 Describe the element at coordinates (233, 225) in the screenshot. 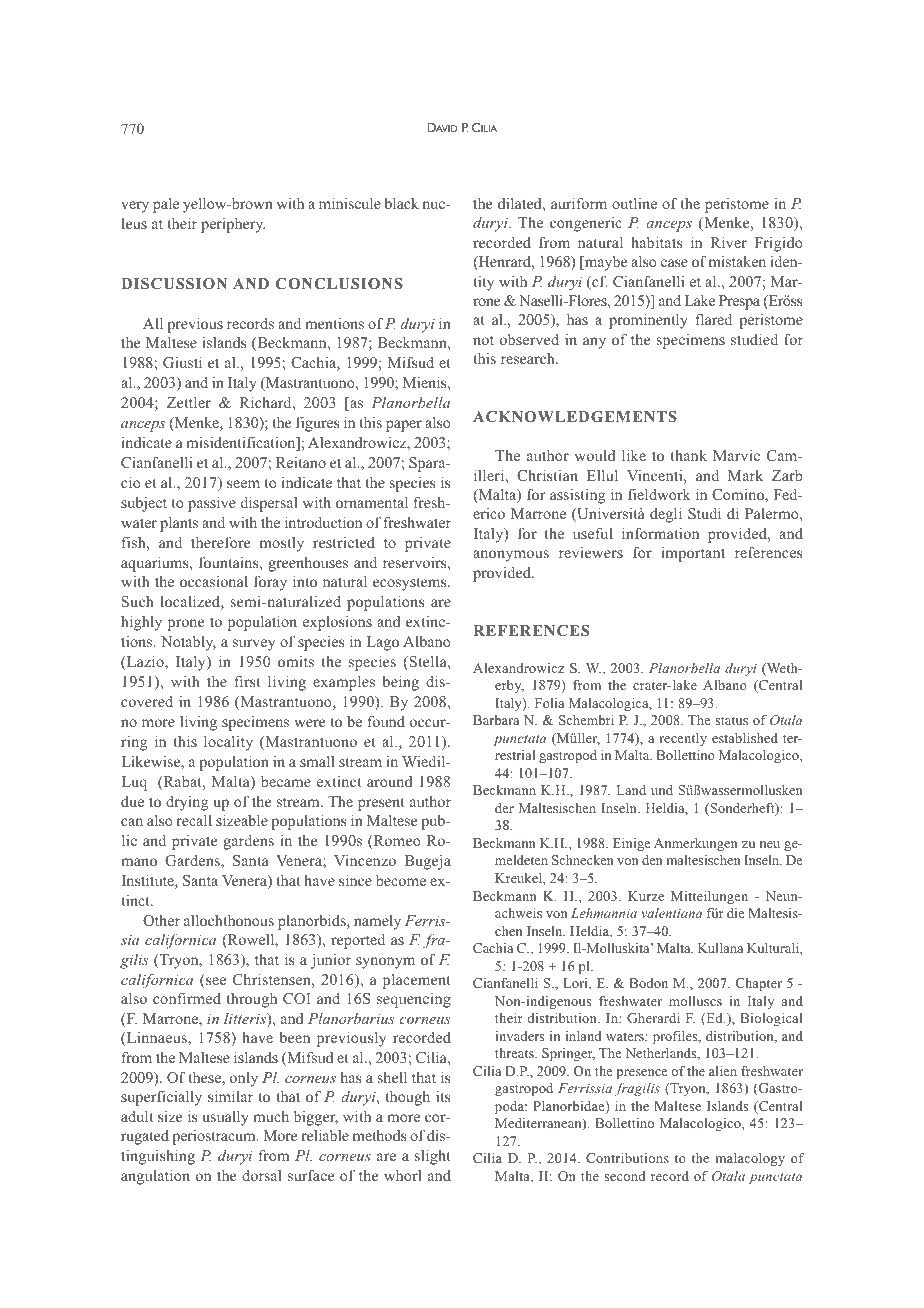

I see `periphery` at that location.
